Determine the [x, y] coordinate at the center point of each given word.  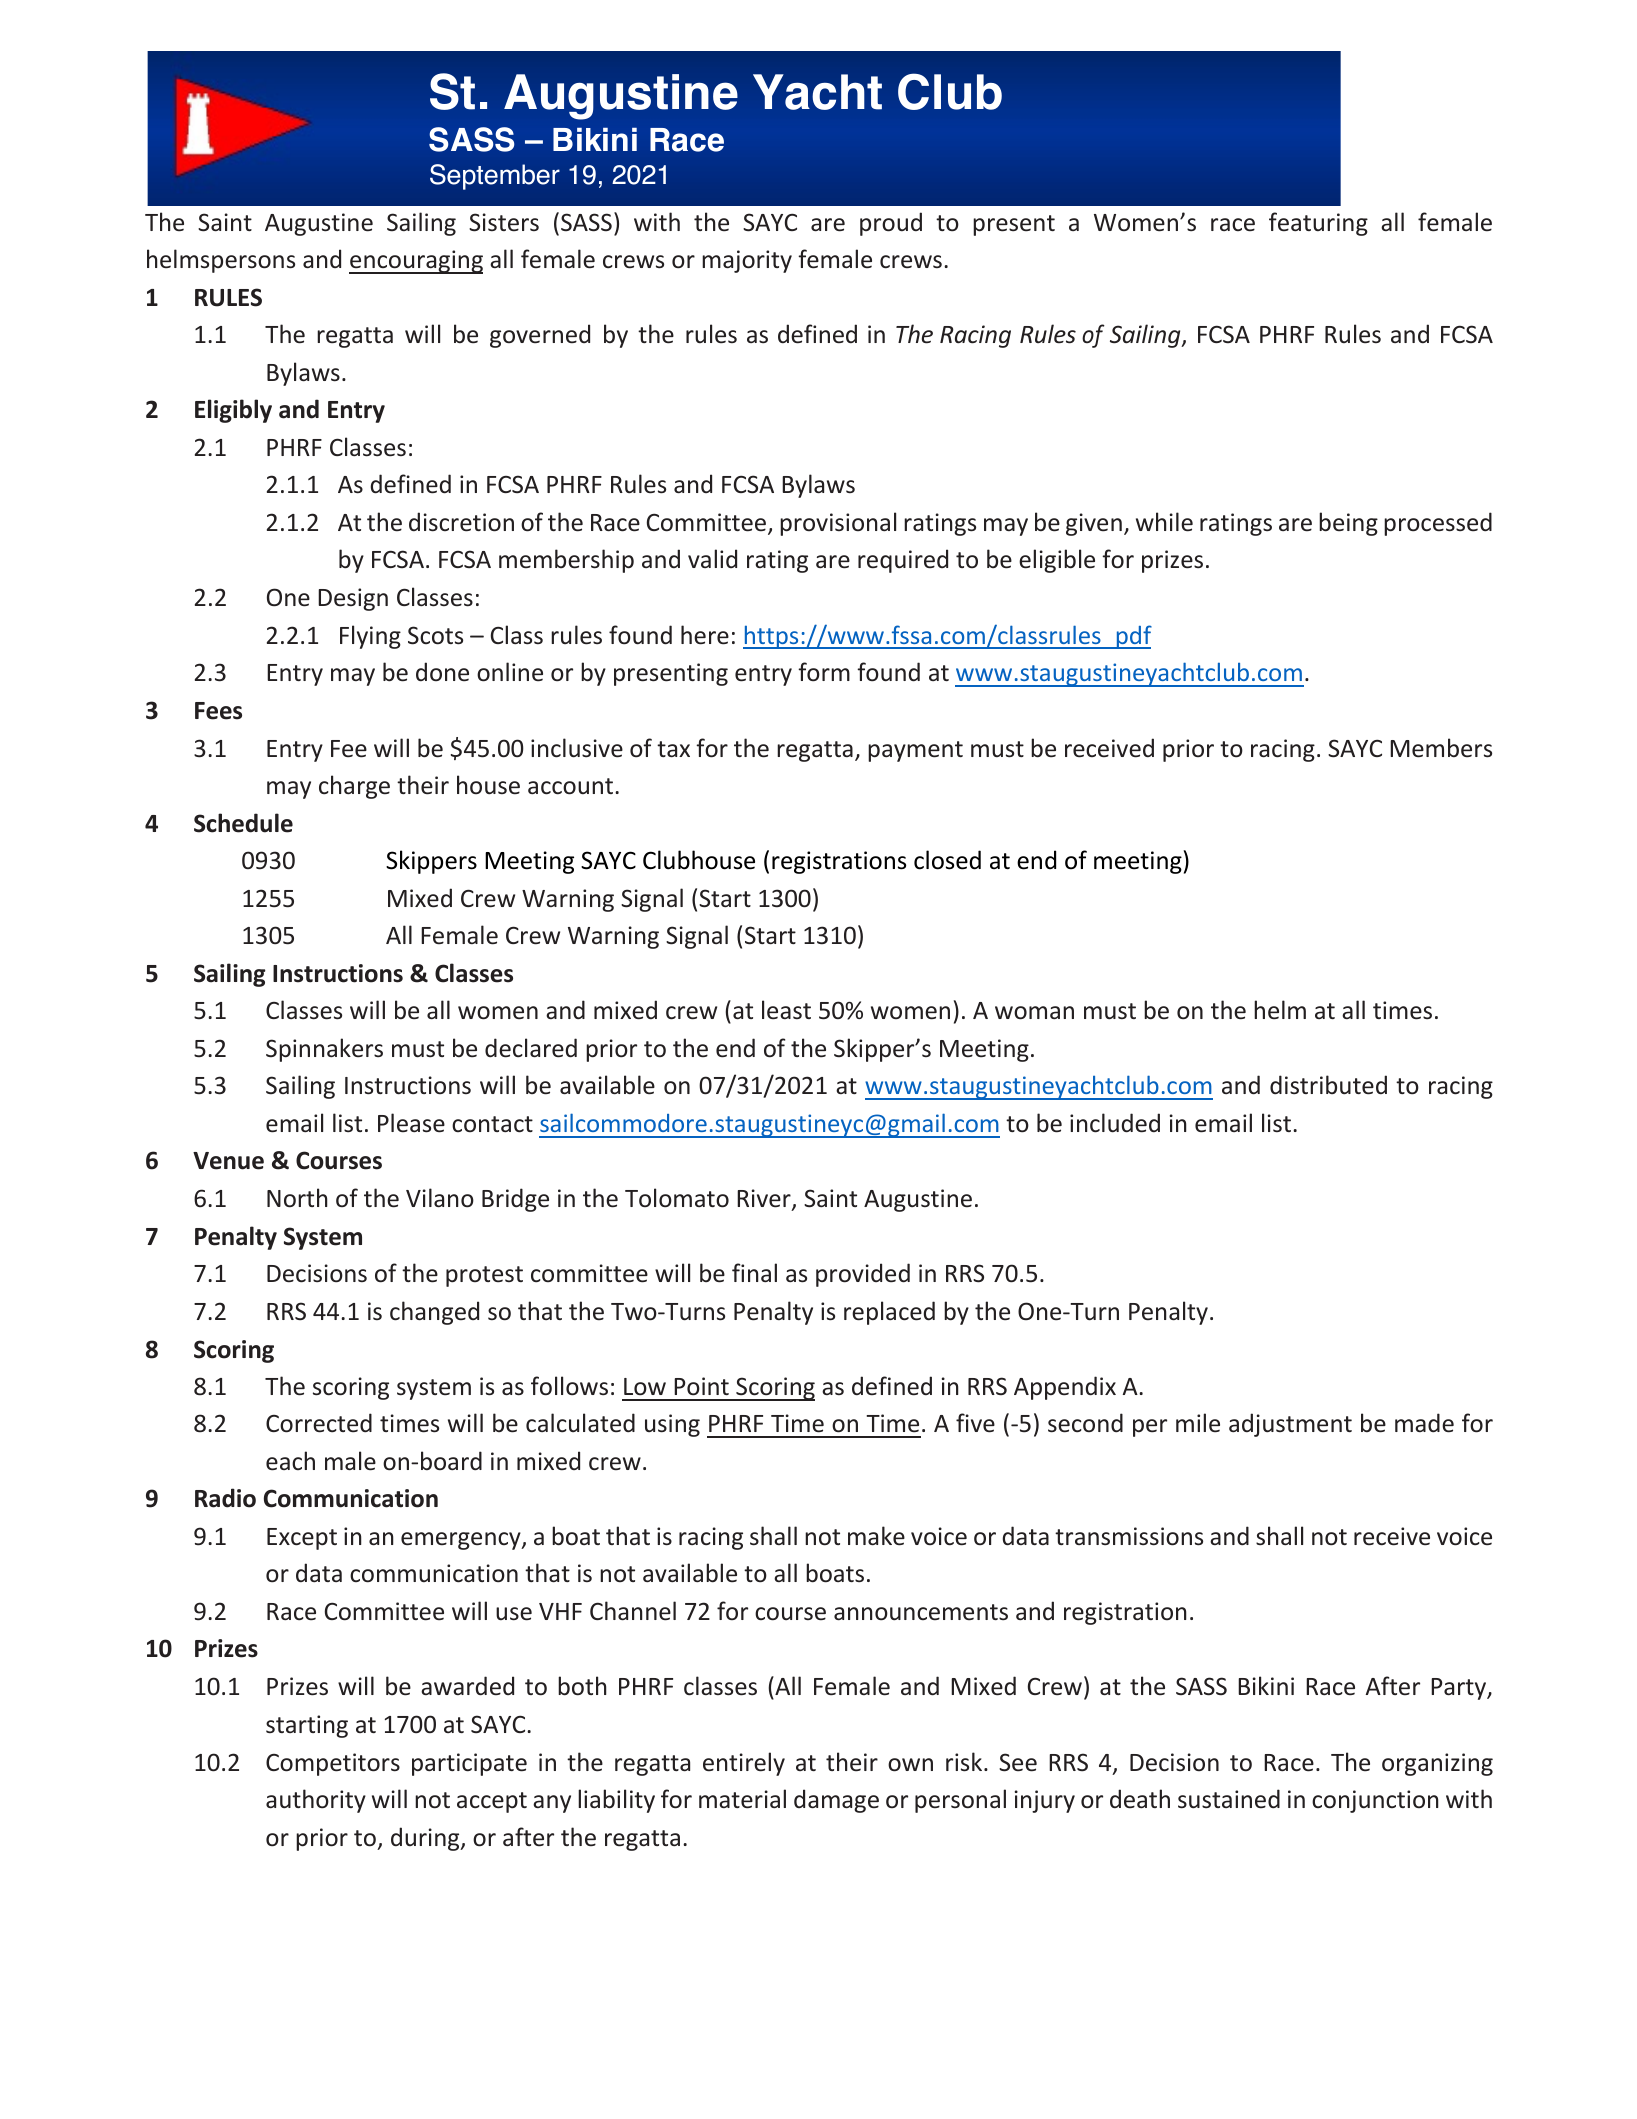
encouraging [416, 262]
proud [891, 224]
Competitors [333, 1764]
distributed [1328, 1085]
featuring [1318, 224]
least [786, 1010]
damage [836, 1801]
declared [531, 1048]
